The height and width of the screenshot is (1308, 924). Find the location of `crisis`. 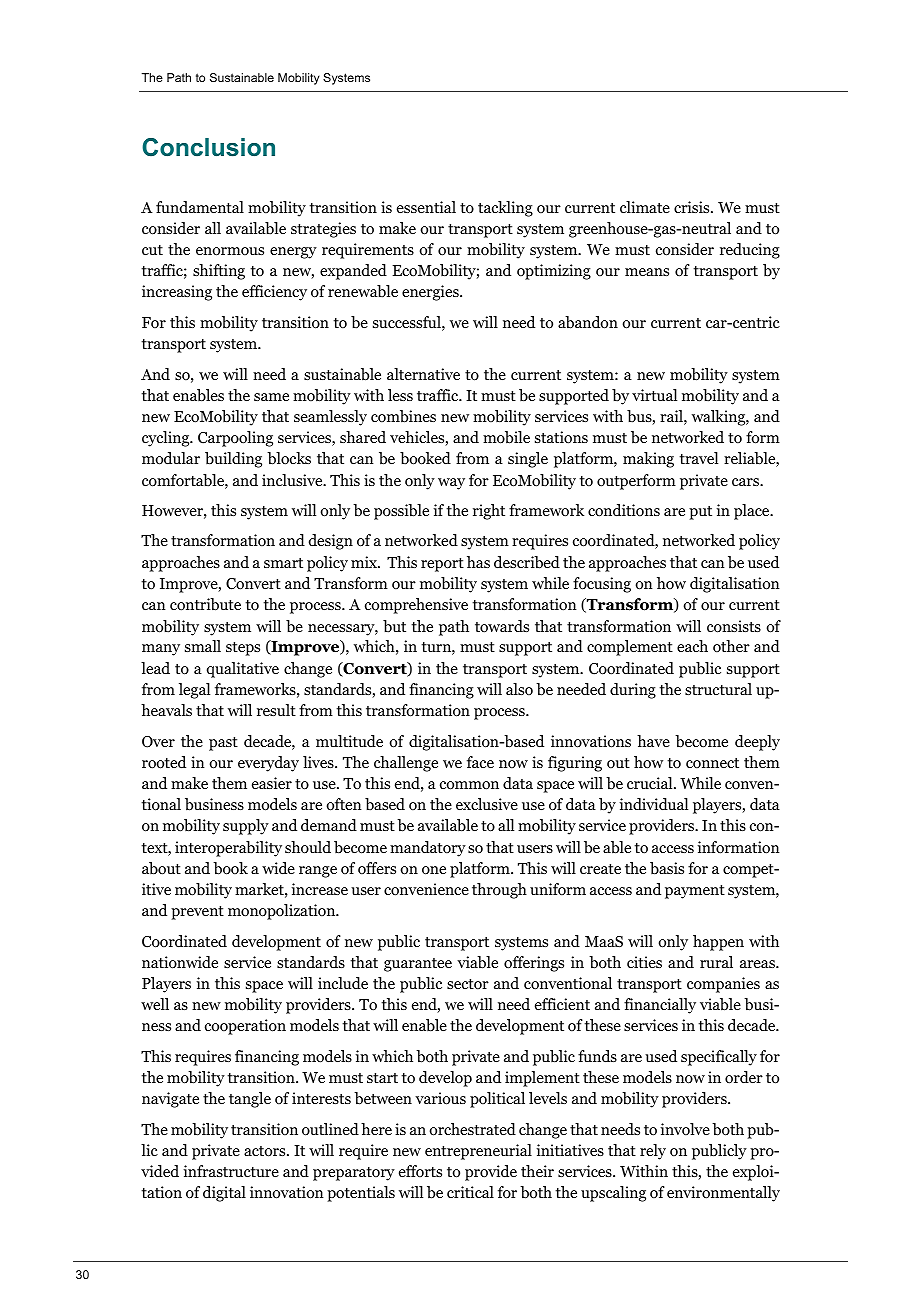

crisis is located at coordinates (693, 207).
